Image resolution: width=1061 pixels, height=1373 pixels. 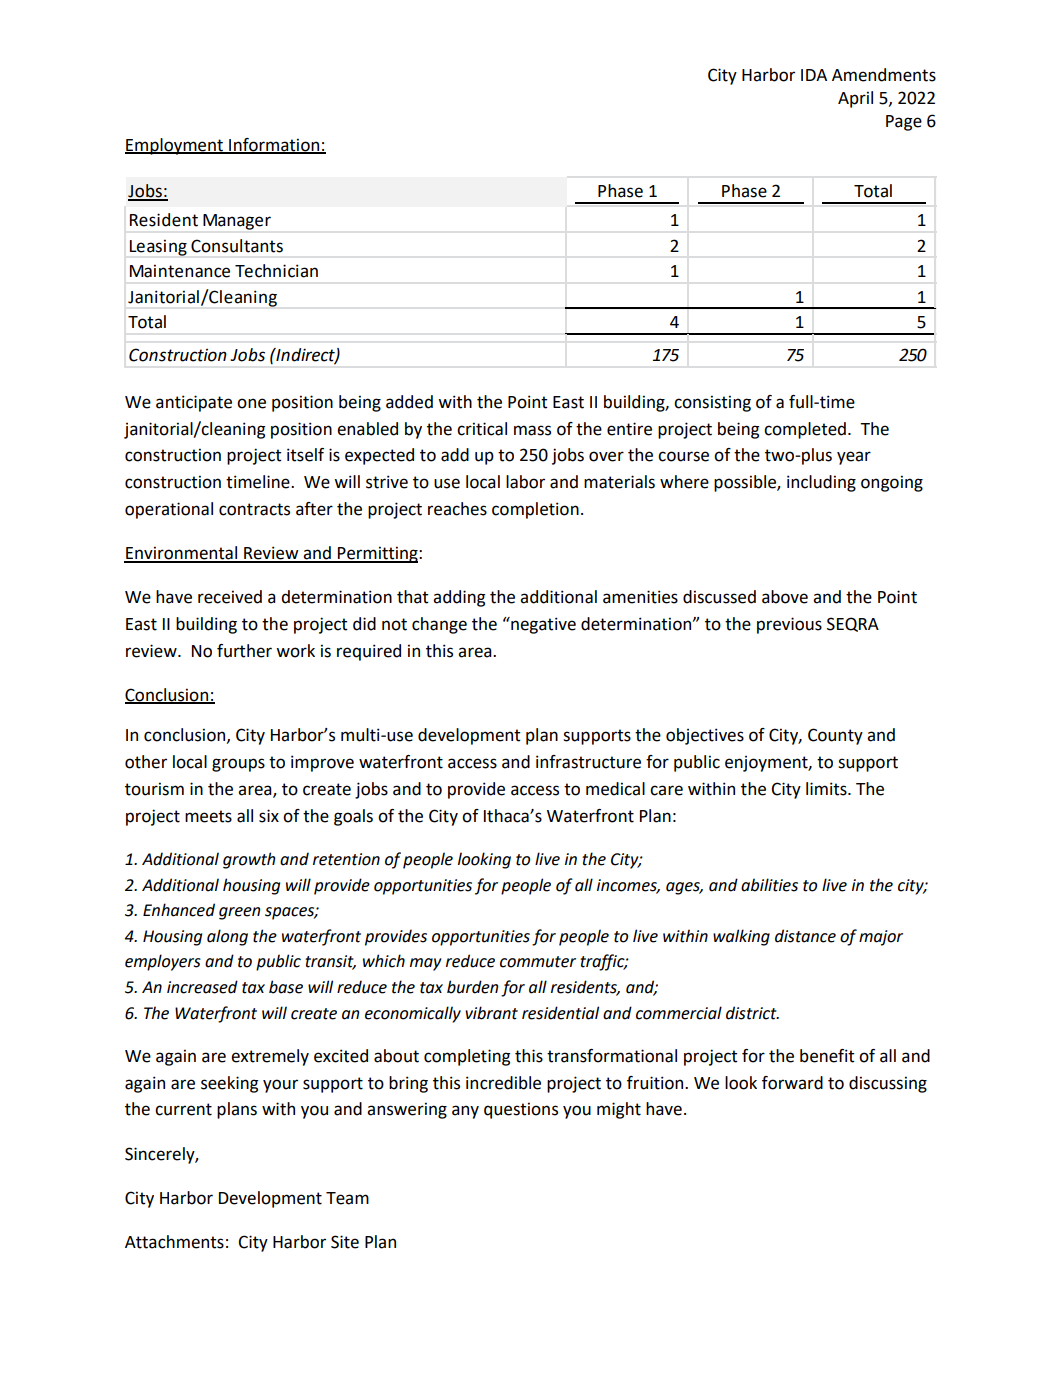 What do you see at coordinates (244, 651) in the screenshot?
I see `further` at bounding box center [244, 651].
